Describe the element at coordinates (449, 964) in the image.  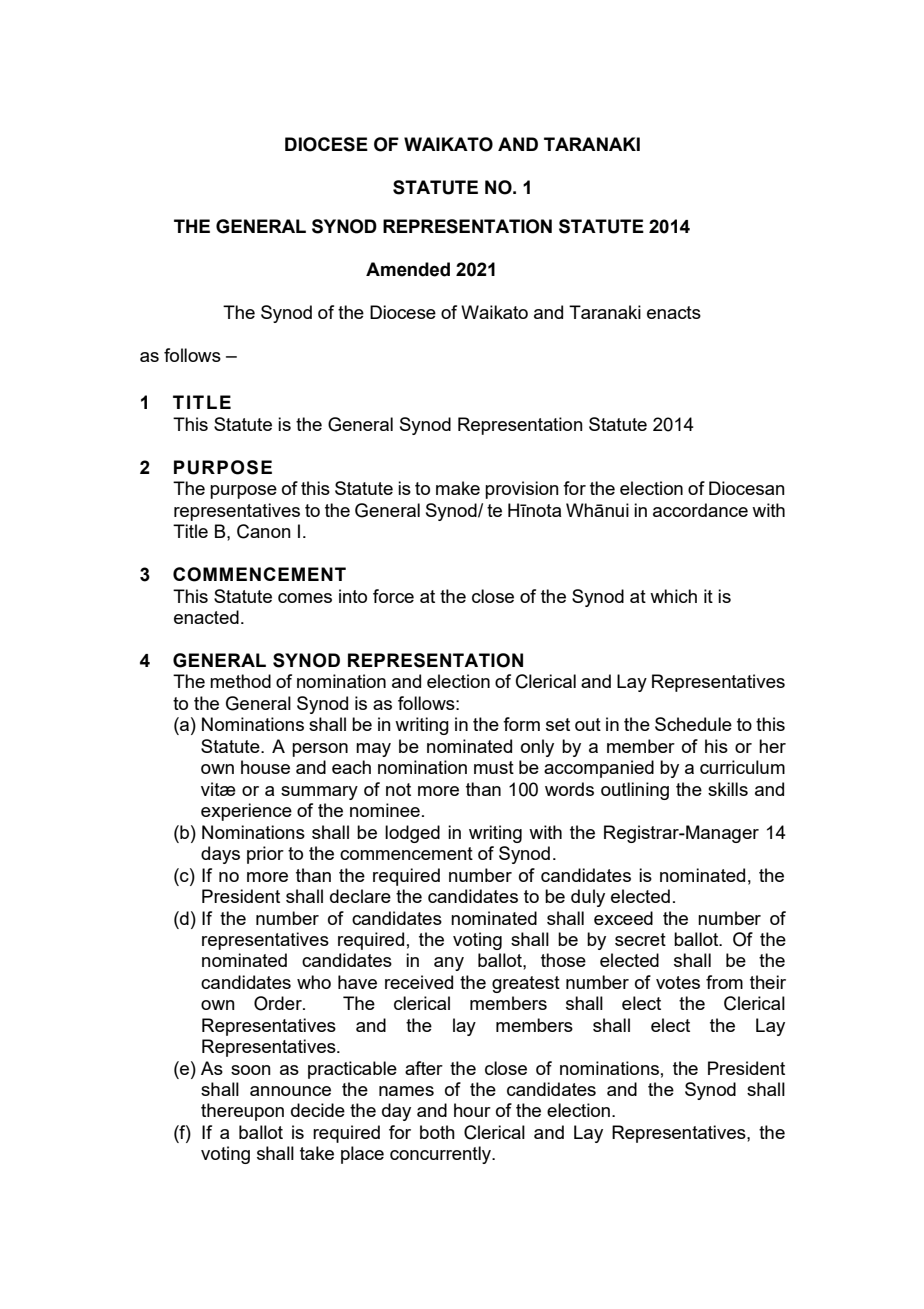
I see `any` at that location.
